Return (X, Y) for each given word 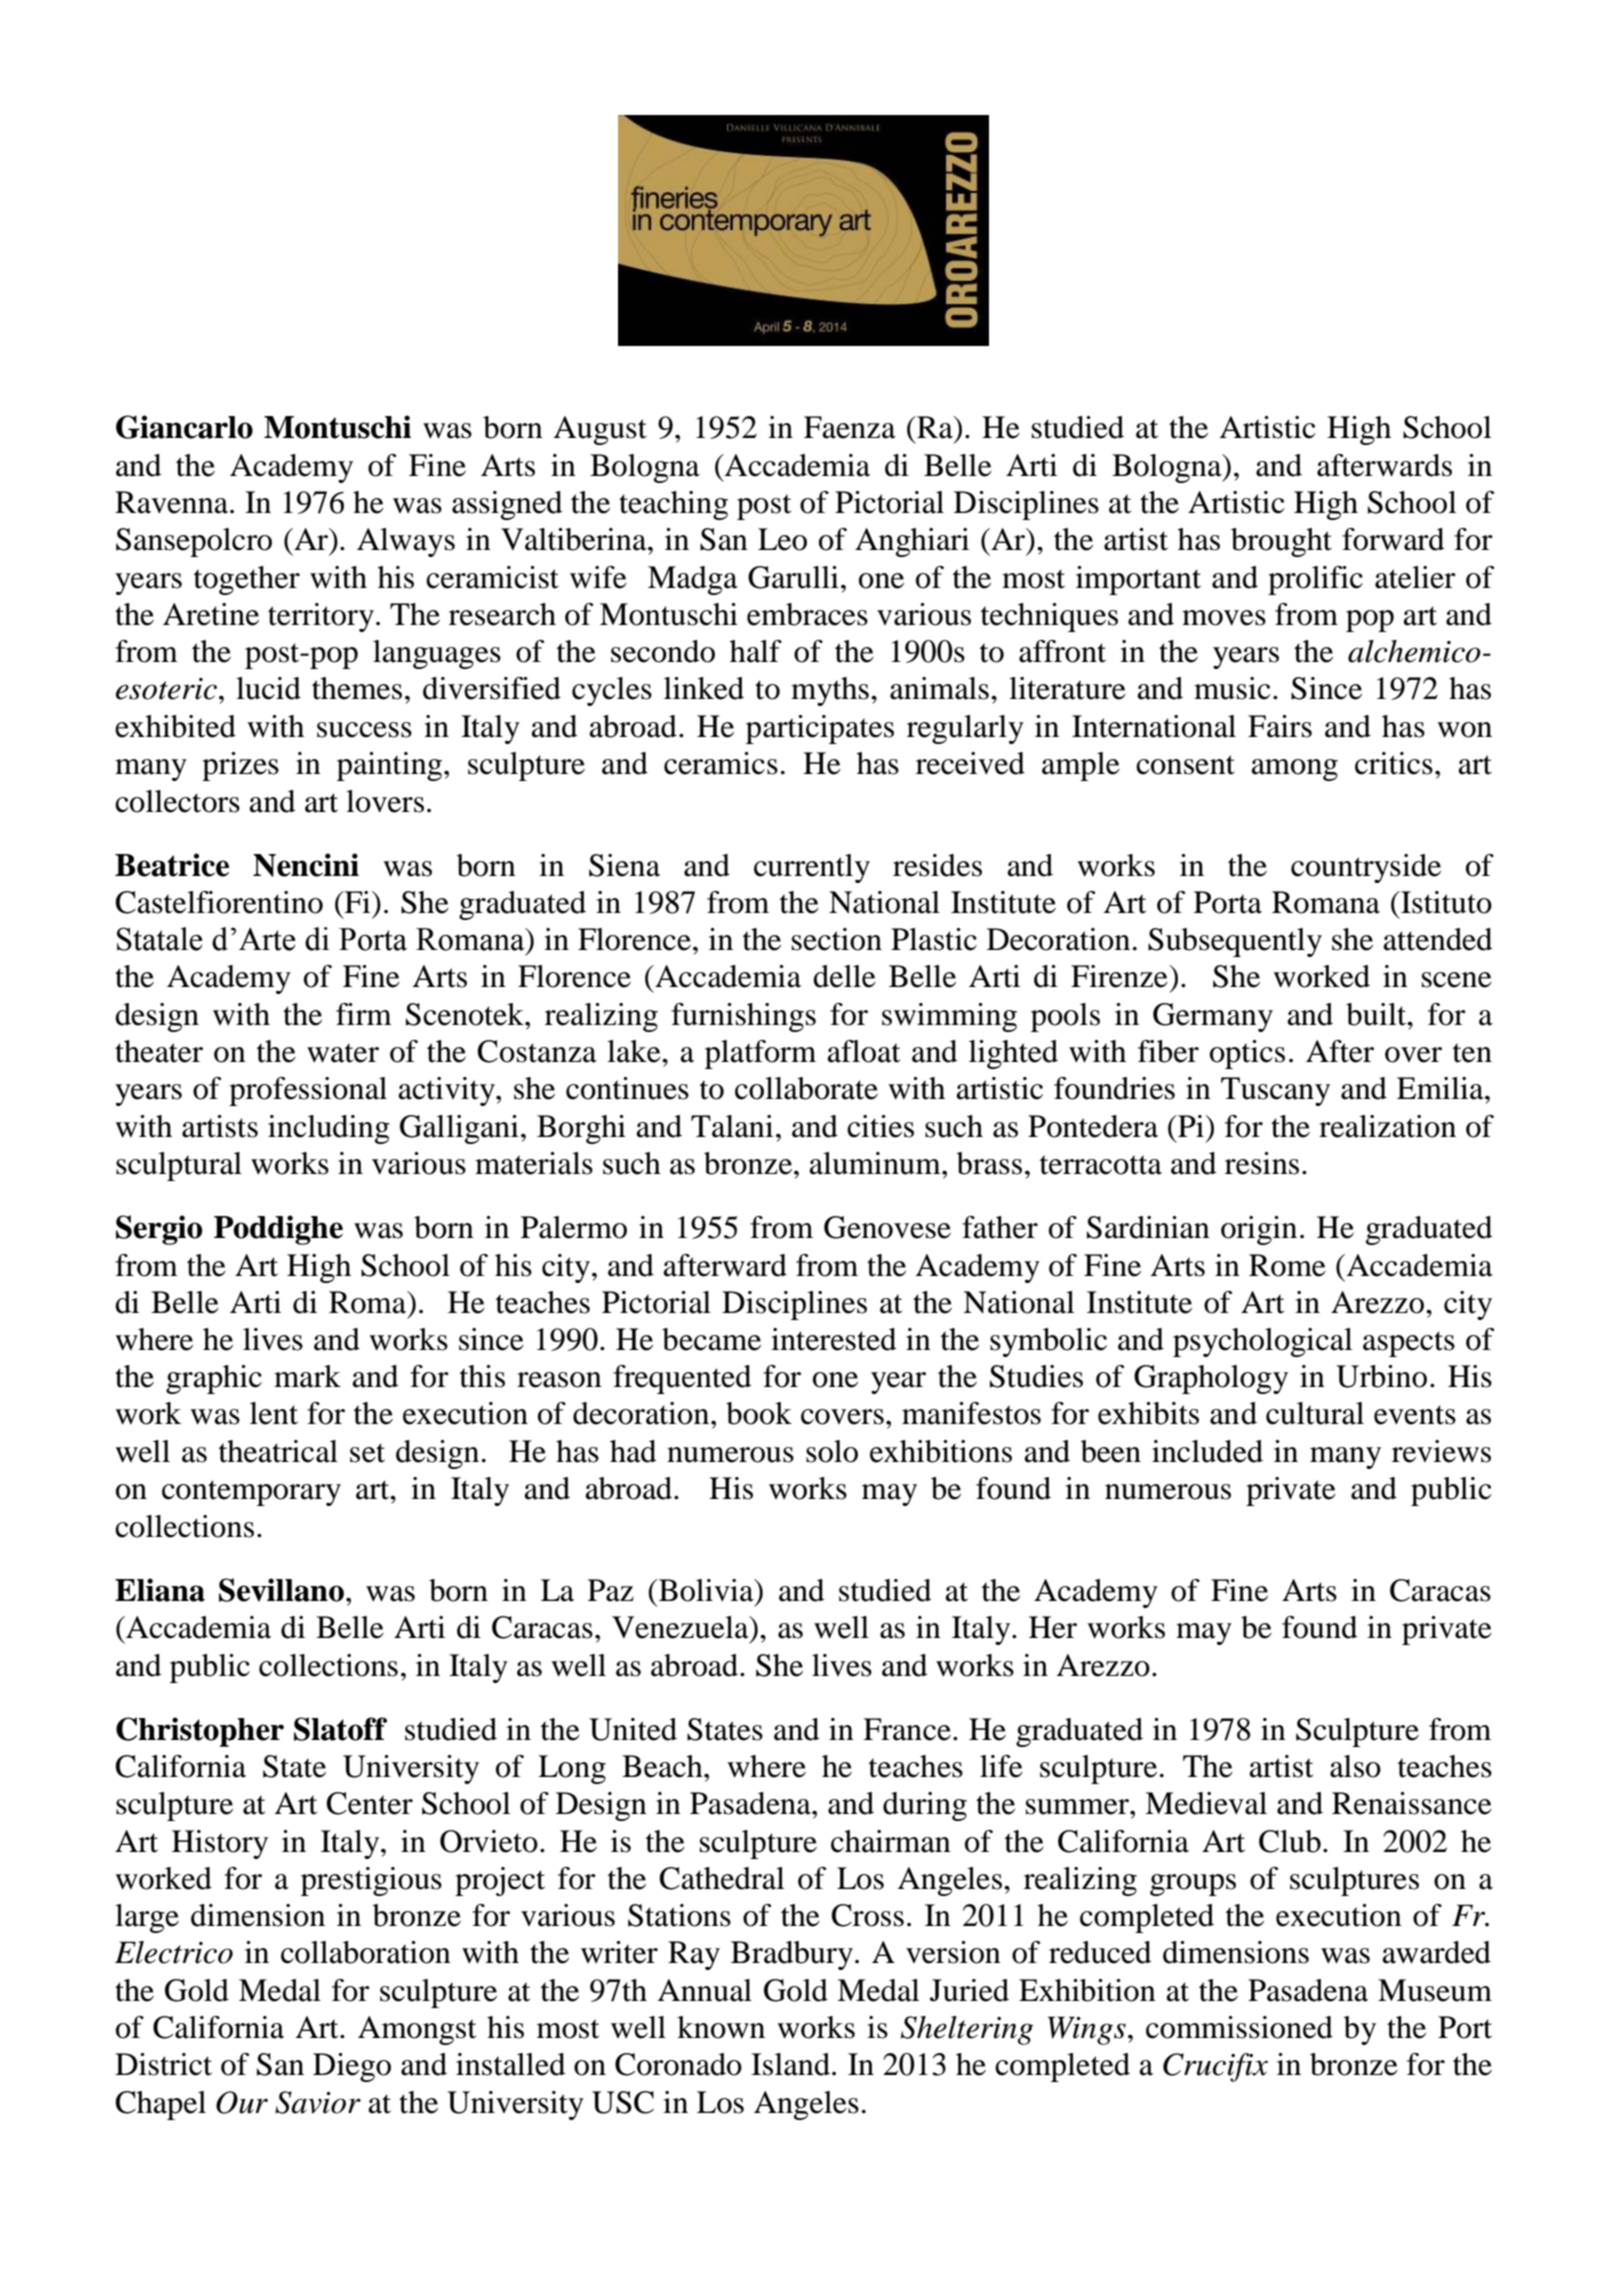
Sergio (159, 1230)
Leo (782, 539)
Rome (1287, 1265)
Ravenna (173, 502)
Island (790, 2064)
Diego (352, 2067)
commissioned (1239, 2027)
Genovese (887, 1227)
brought (1281, 542)
